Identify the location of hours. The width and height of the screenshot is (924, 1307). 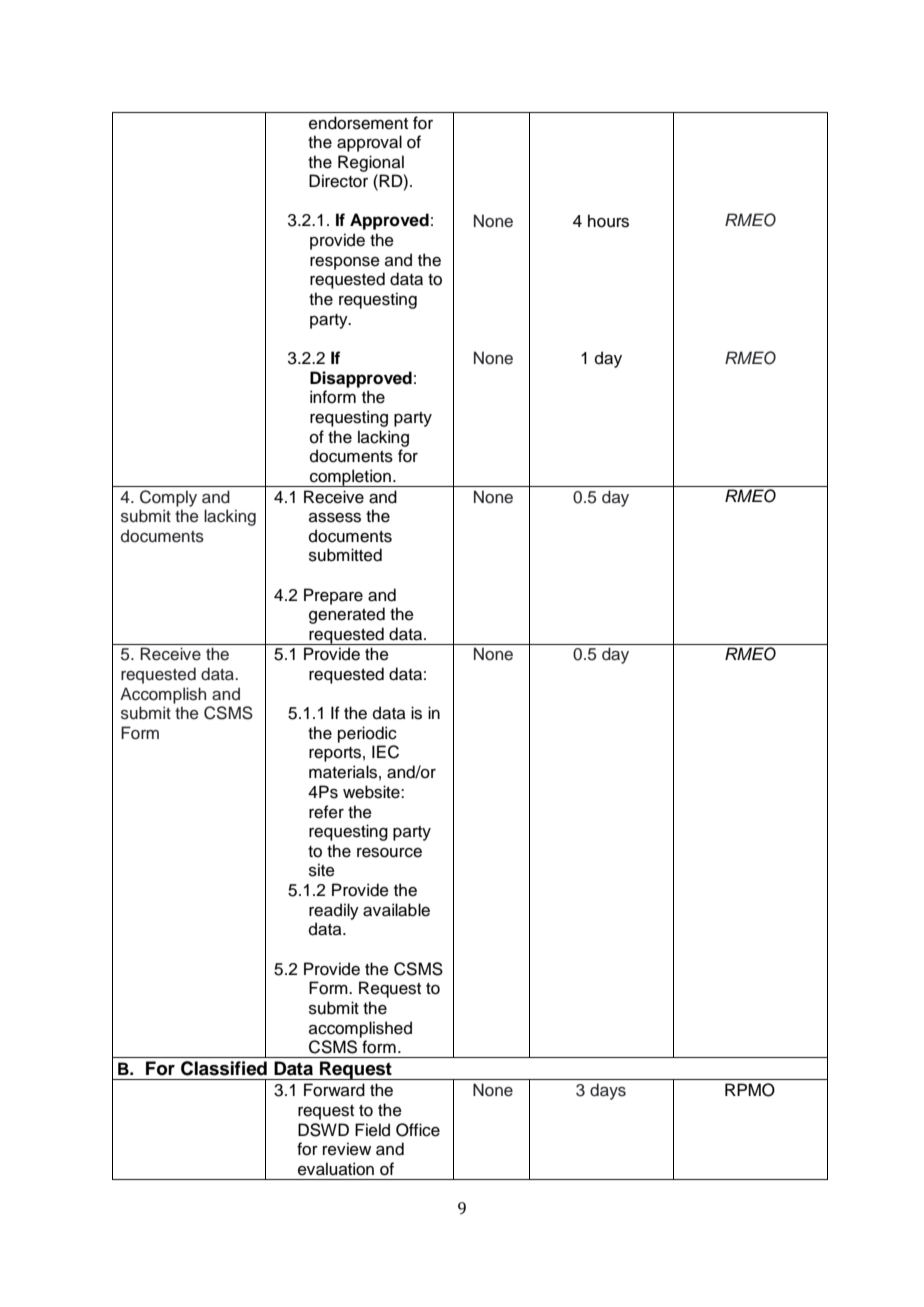
(608, 221).
